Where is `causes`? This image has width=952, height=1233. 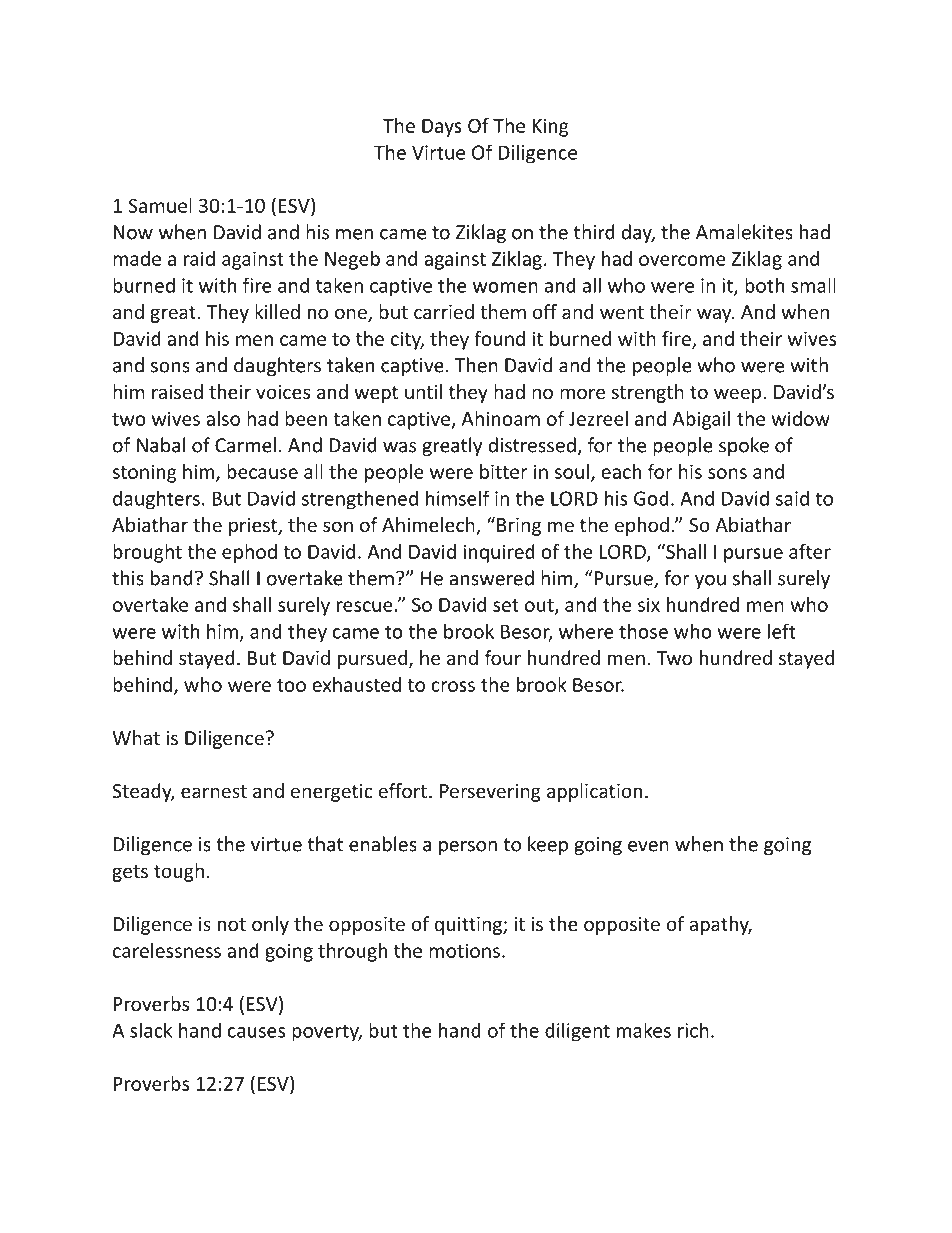
causes is located at coordinates (256, 1032).
